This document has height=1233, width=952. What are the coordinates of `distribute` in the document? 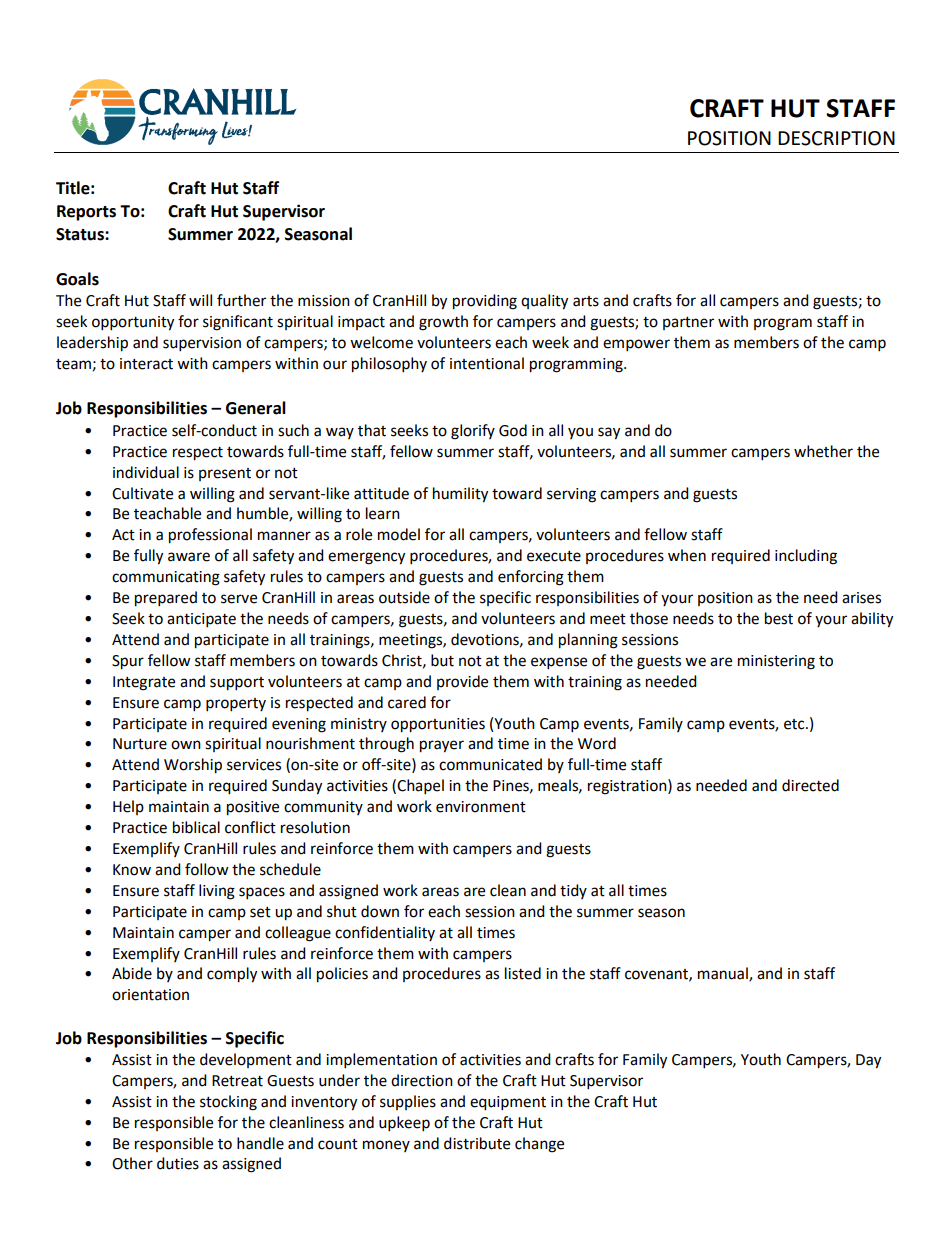 It's located at (477, 1143).
